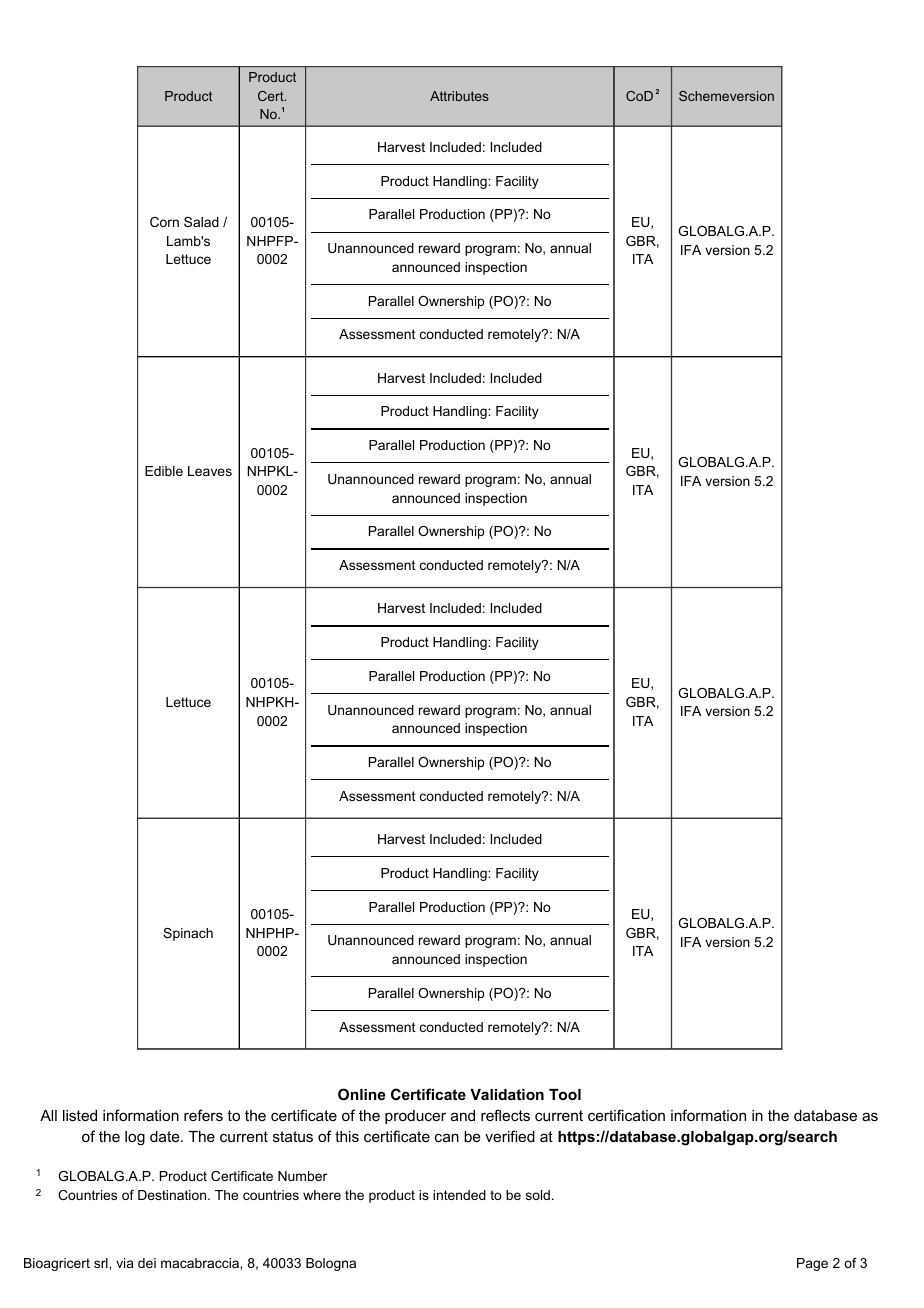  What do you see at coordinates (510, 1136) in the screenshot?
I see `verified` at bounding box center [510, 1136].
